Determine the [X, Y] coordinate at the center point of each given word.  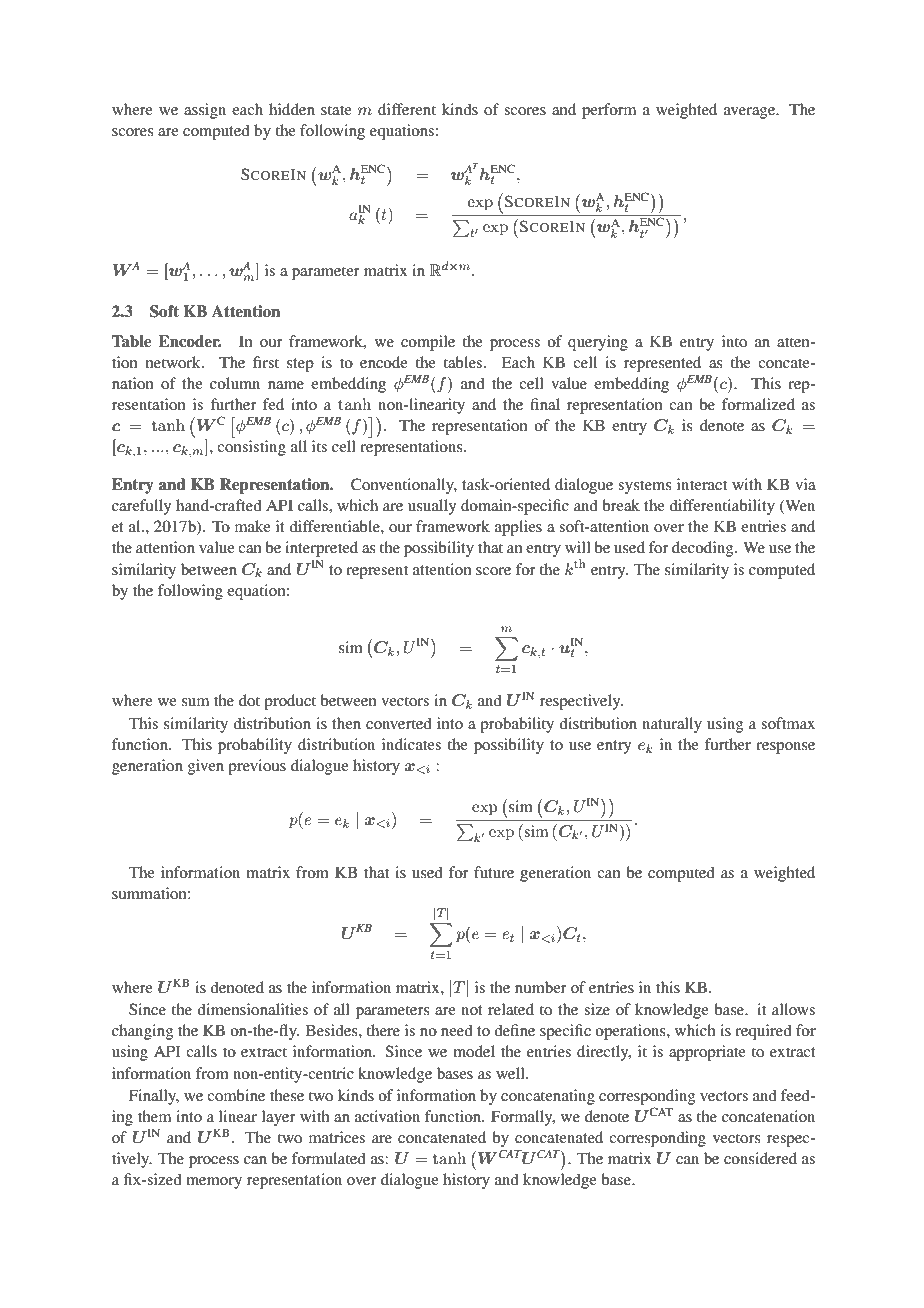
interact [702, 484]
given [206, 767]
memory [214, 1183]
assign [205, 111]
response [785, 748]
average [751, 113]
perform [609, 111]
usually [432, 507]
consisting [251, 448]
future [494, 872]
